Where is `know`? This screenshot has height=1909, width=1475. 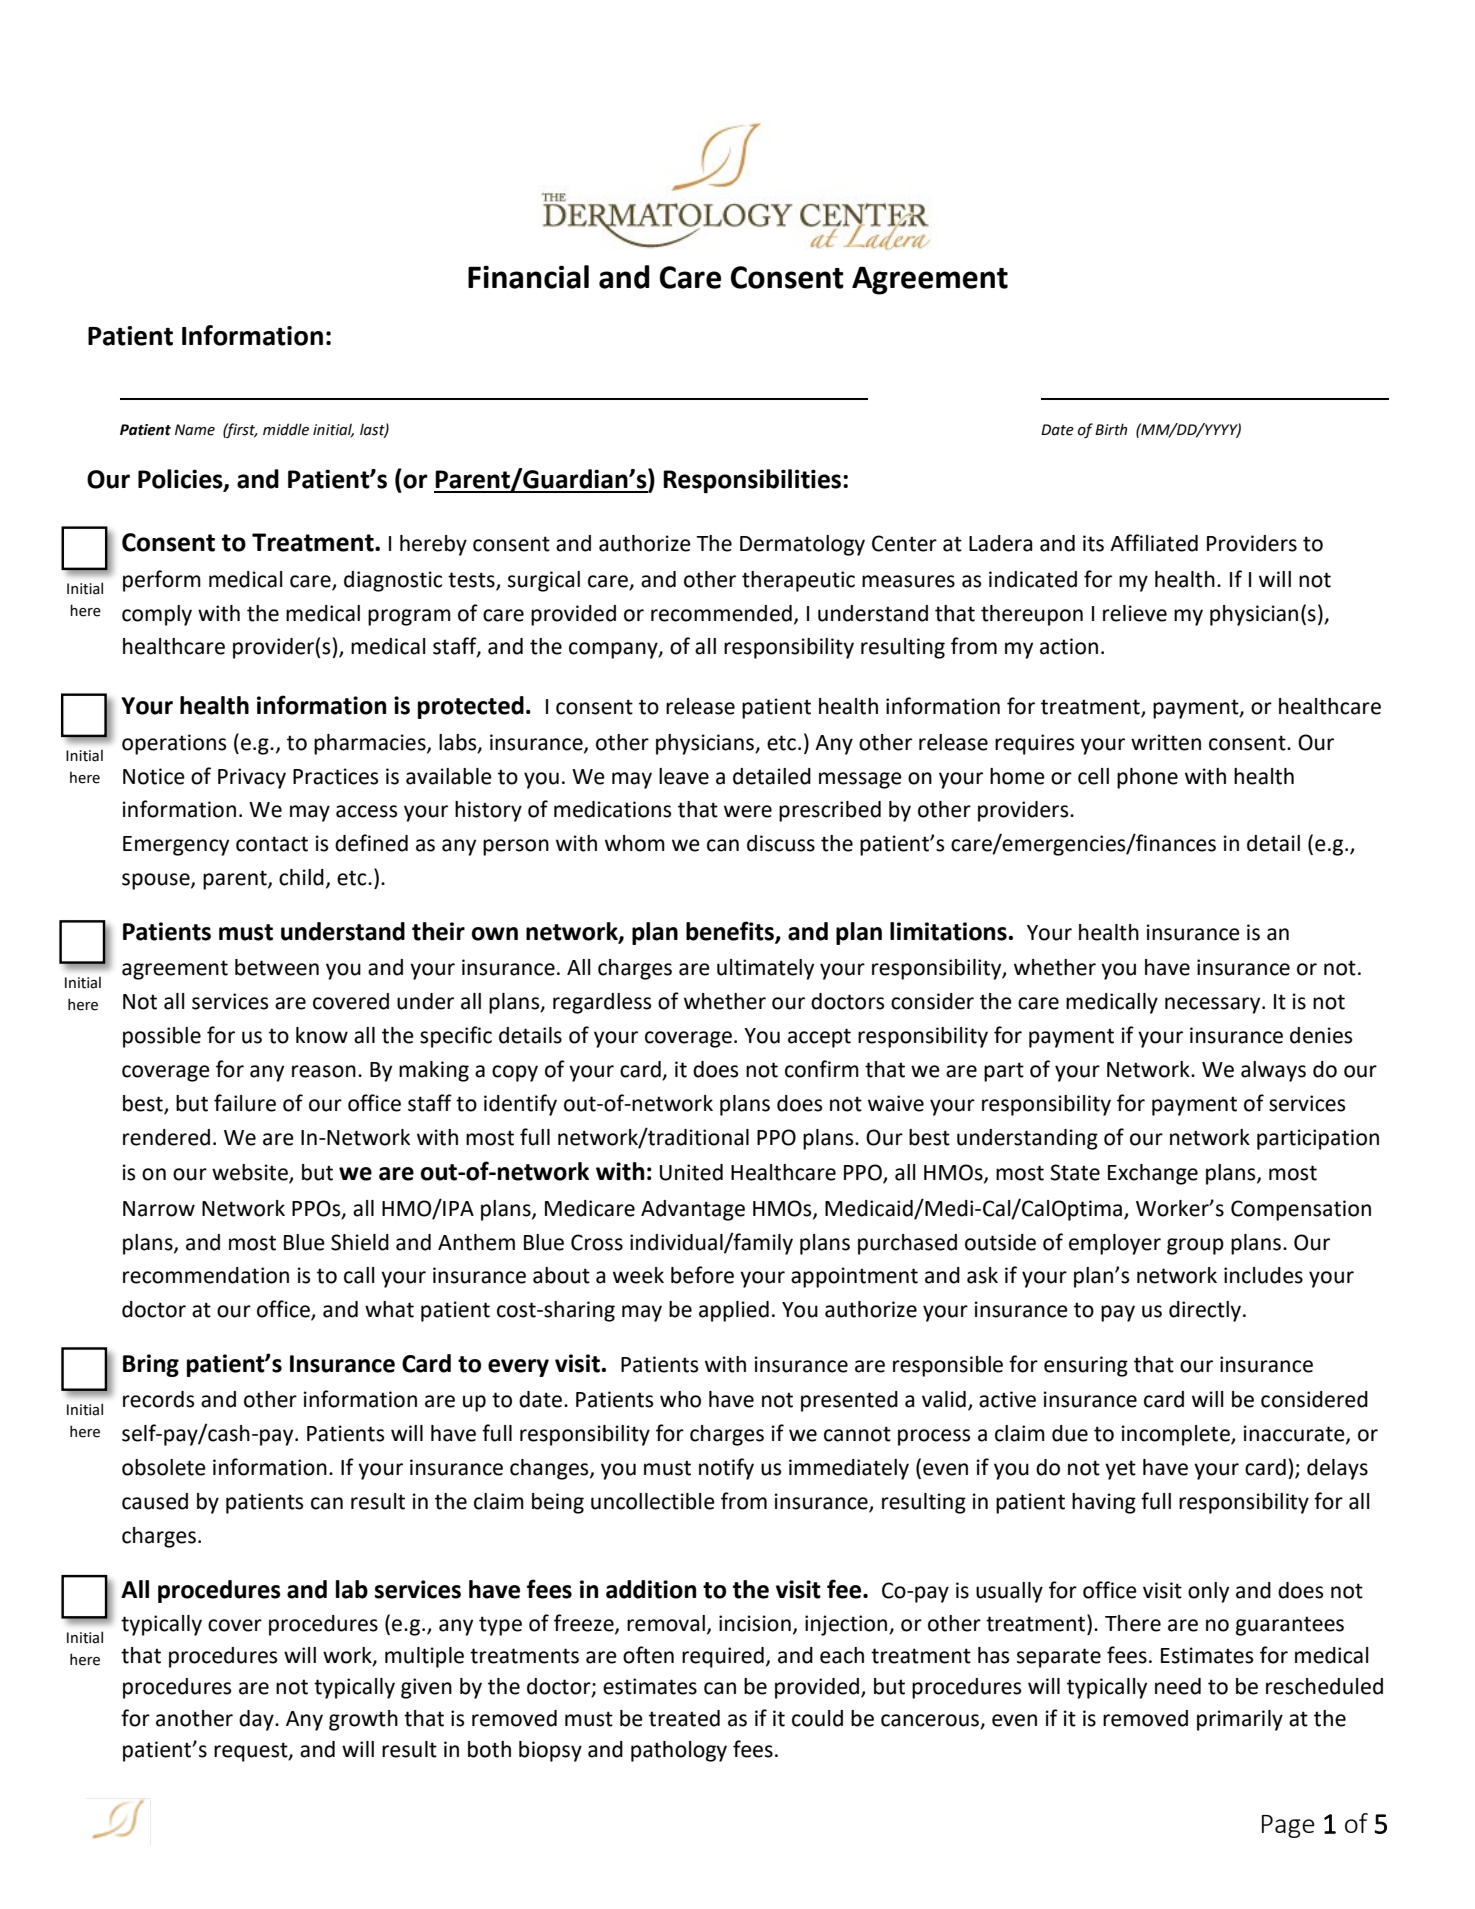
know is located at coordinates (322, 1035).
